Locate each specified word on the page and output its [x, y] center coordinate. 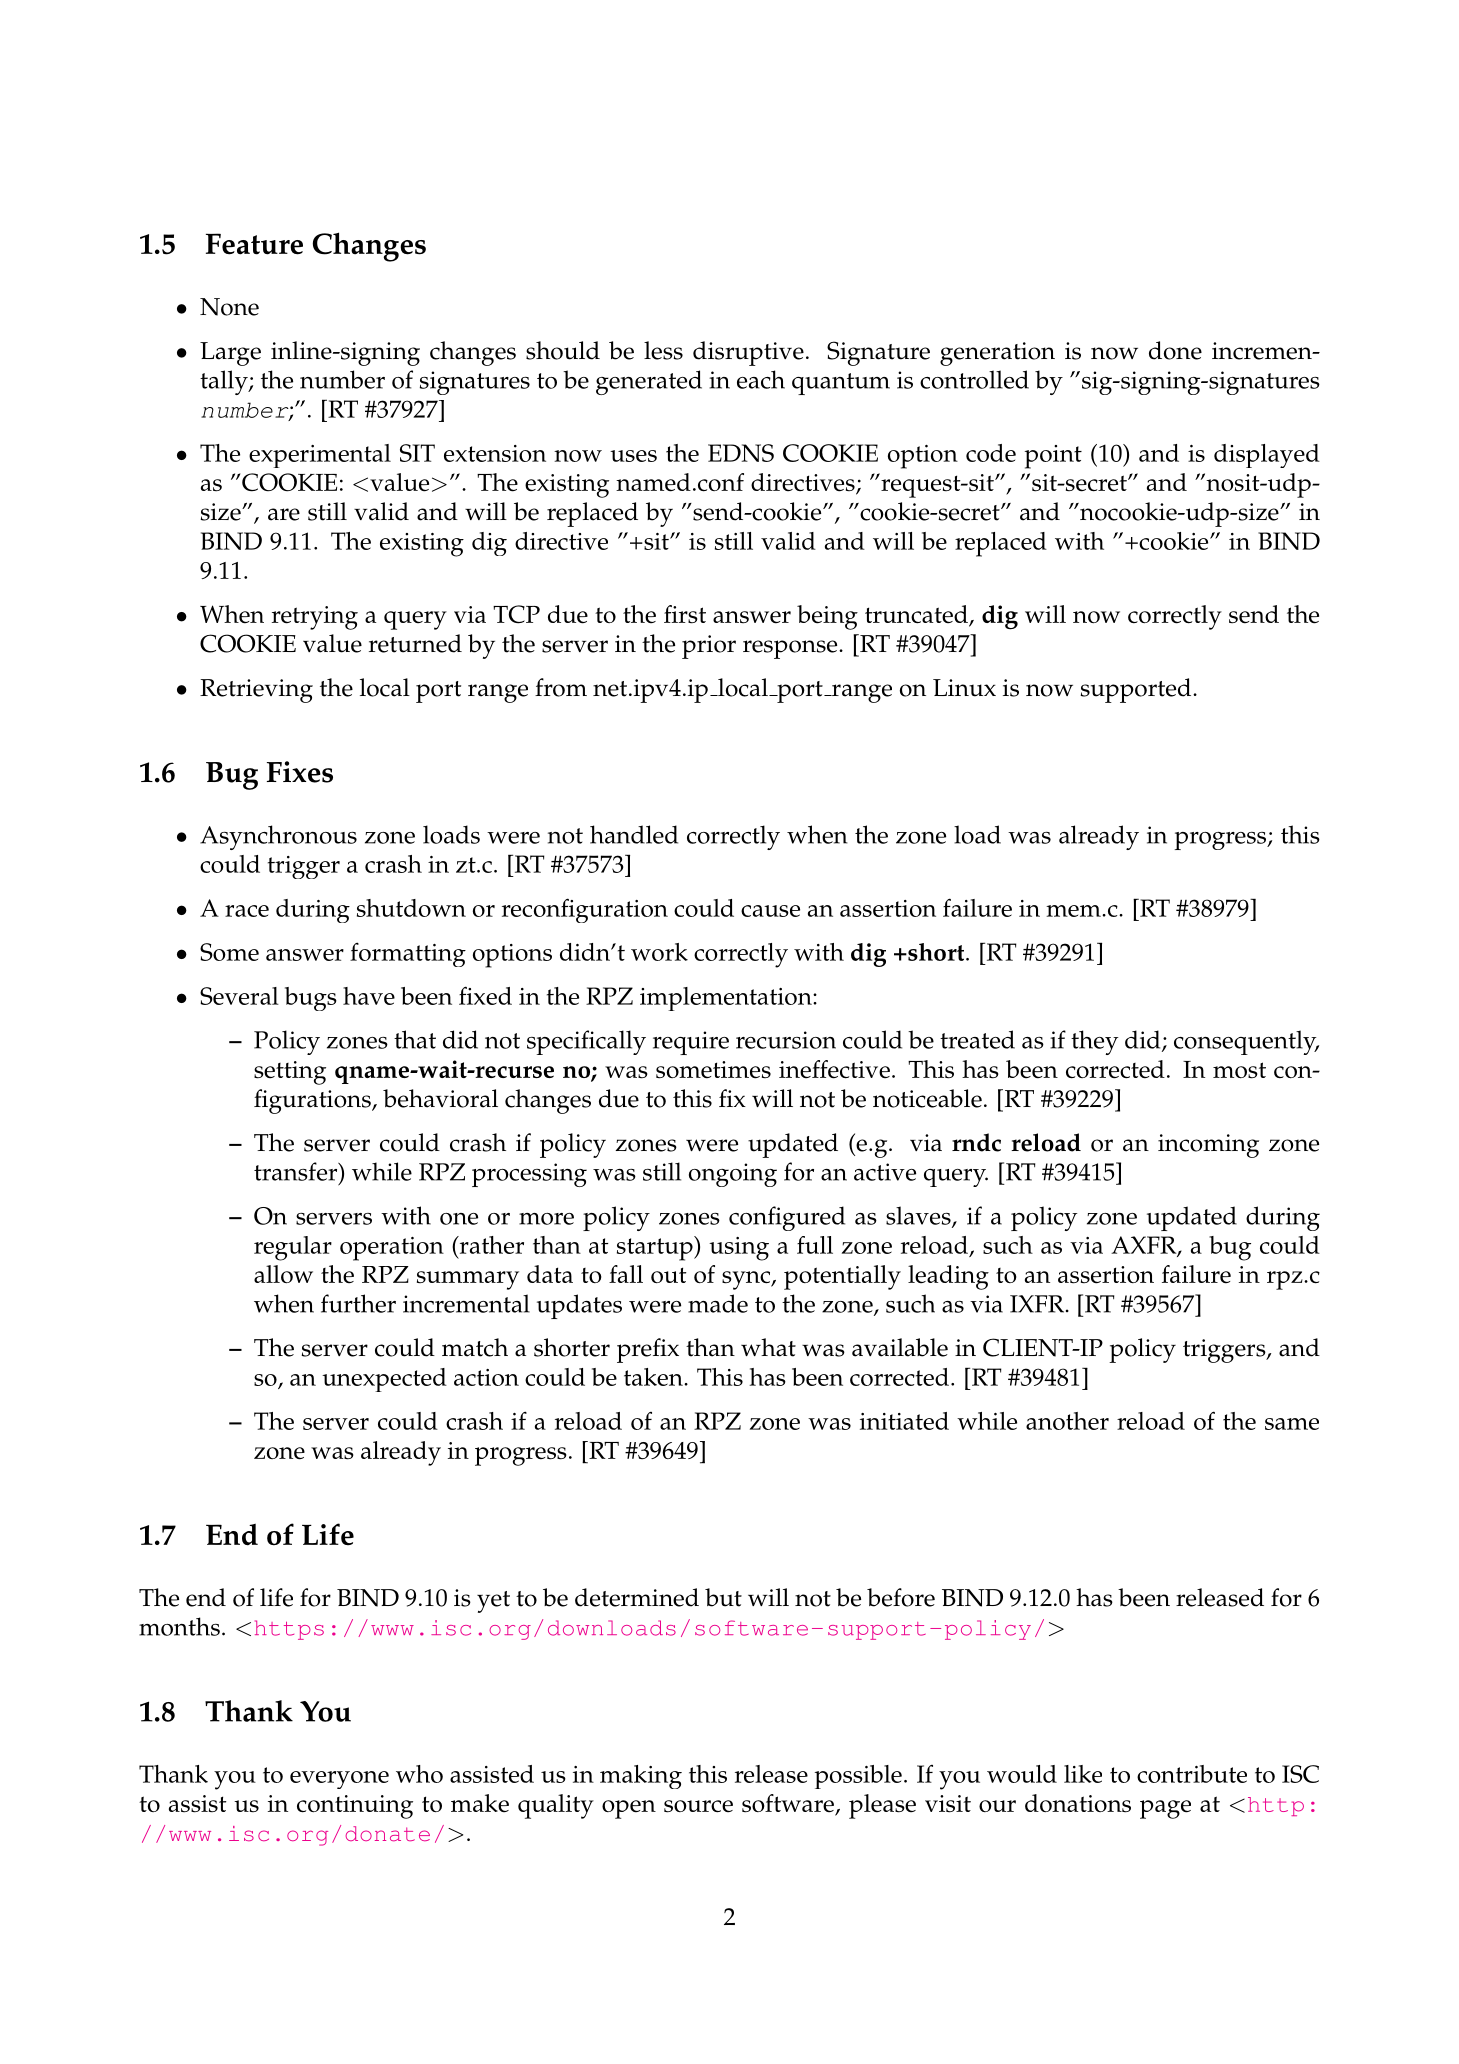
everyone [339, 1780]
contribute [1192, 1774]
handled [634, 834]
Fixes [300, 772]
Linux [964, 688]
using [739, 1249]
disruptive [748, 353]
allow [283, 1274]
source [698, 1806]
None [229, 307]
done [1175, 350]
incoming [1208, 1146]
